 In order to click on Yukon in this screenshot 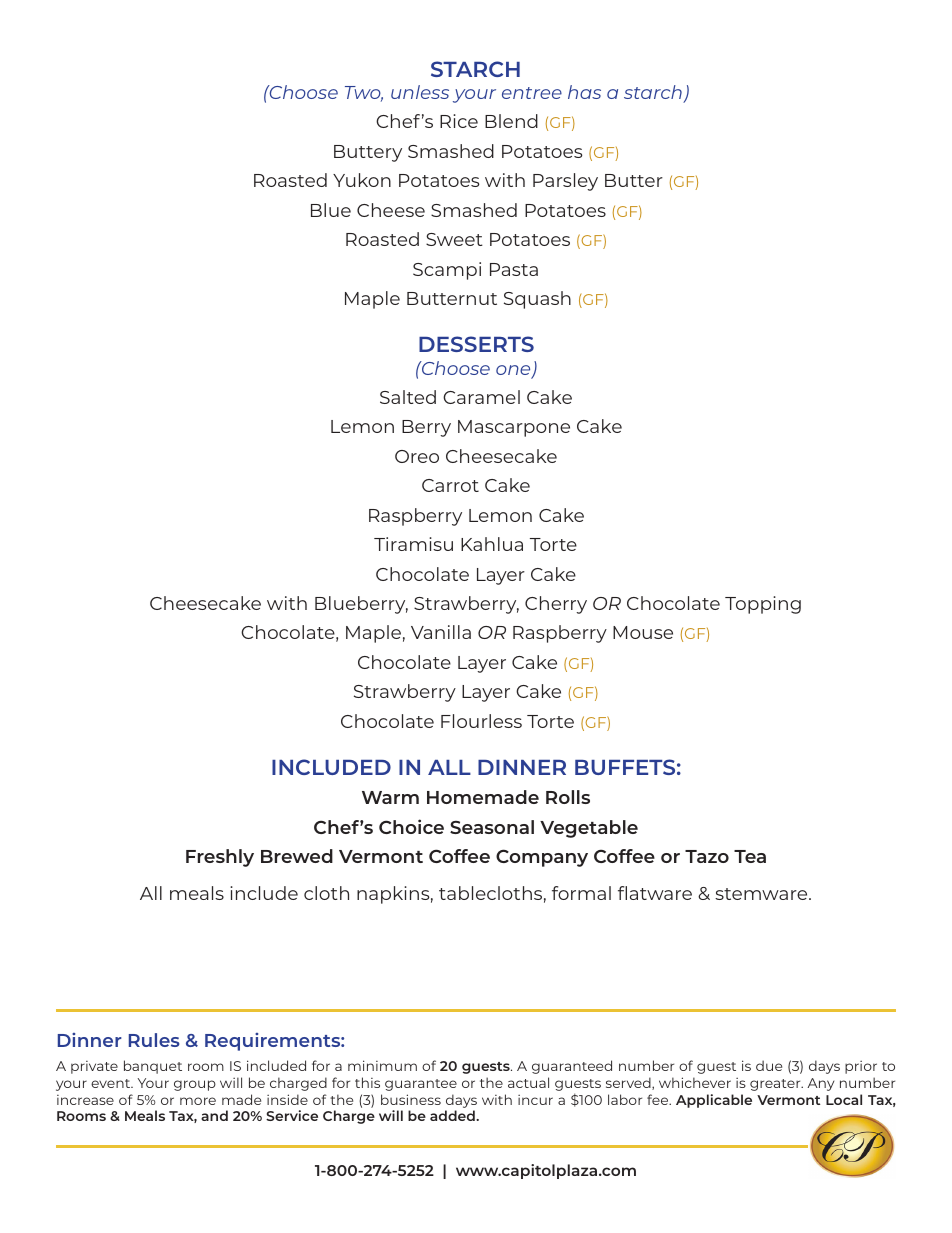, I will do `click(362, 180)`.
